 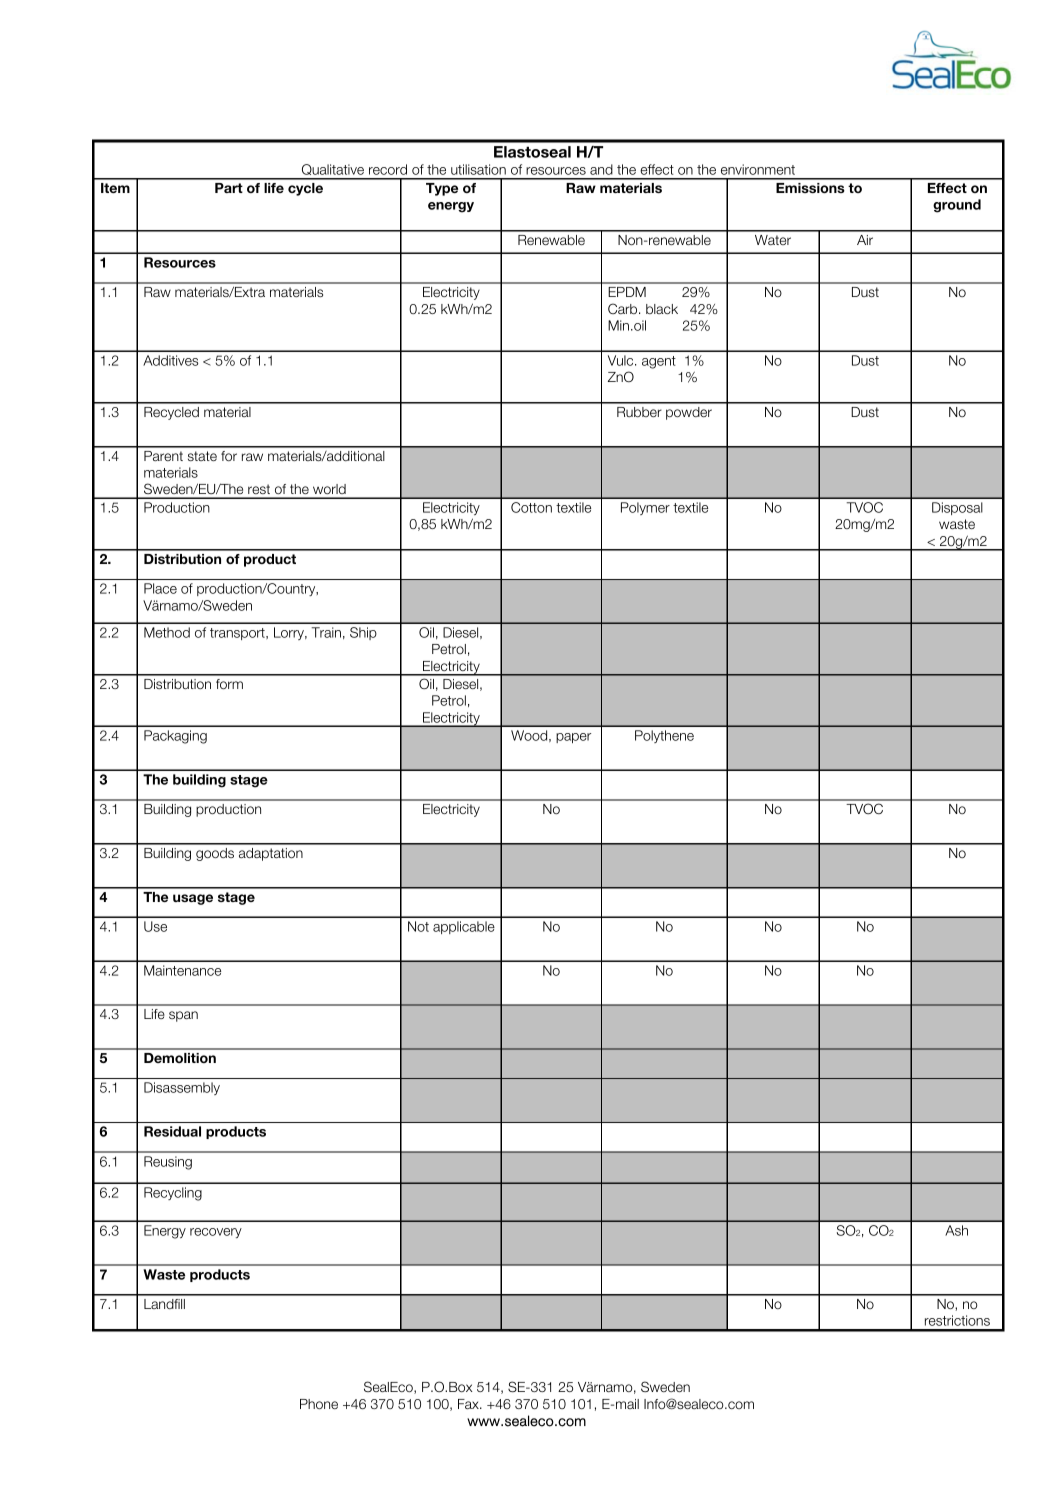 I want to click on goods, so click(x=215, y=854).
